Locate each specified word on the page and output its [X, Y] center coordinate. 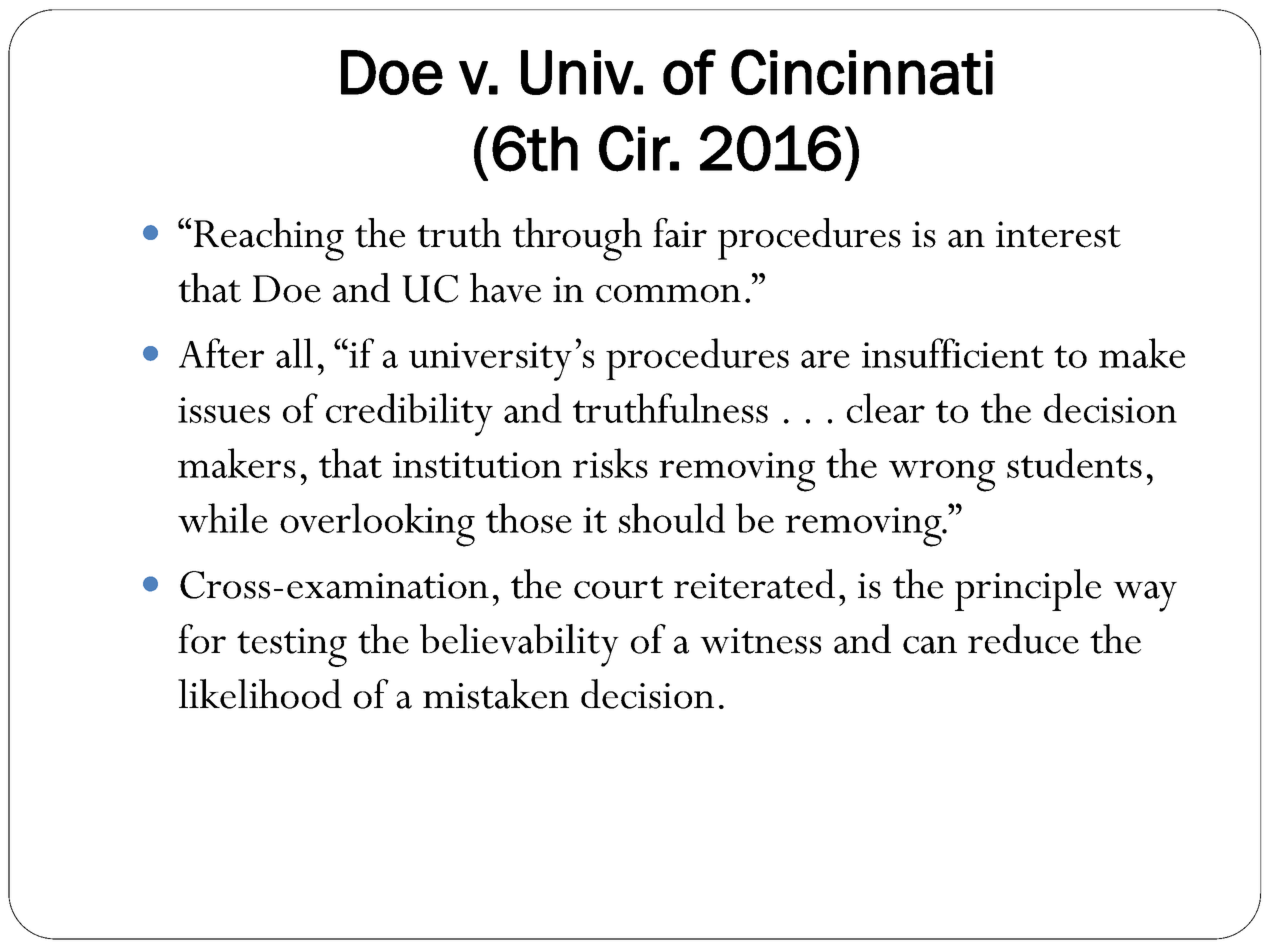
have [505, 288]
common [668, 294]
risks [610, 463]
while [223, 518]
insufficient [953, 353]
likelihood [260, 694]
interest [1058, 234]
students [1074, 463]
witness [760, 641]
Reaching [269, 239]
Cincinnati [862, 72]
